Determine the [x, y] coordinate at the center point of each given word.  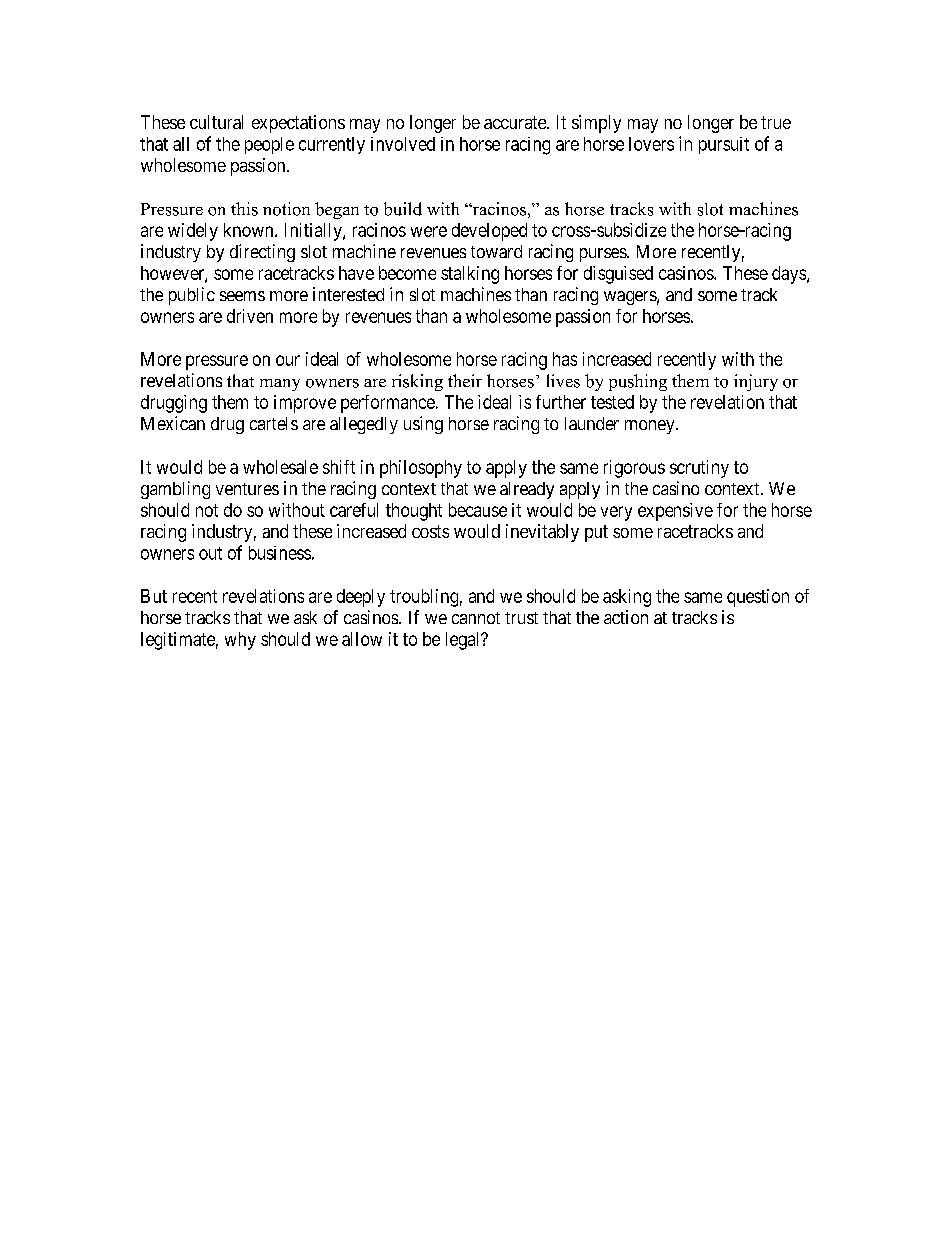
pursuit [724, 145]
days [789, 275]
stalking [470, 275]
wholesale [280, 467]
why [240, 641]
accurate [516, 122]
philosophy [421, 469]
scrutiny [699, 469]
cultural [216, 122]
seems [242, 296]
